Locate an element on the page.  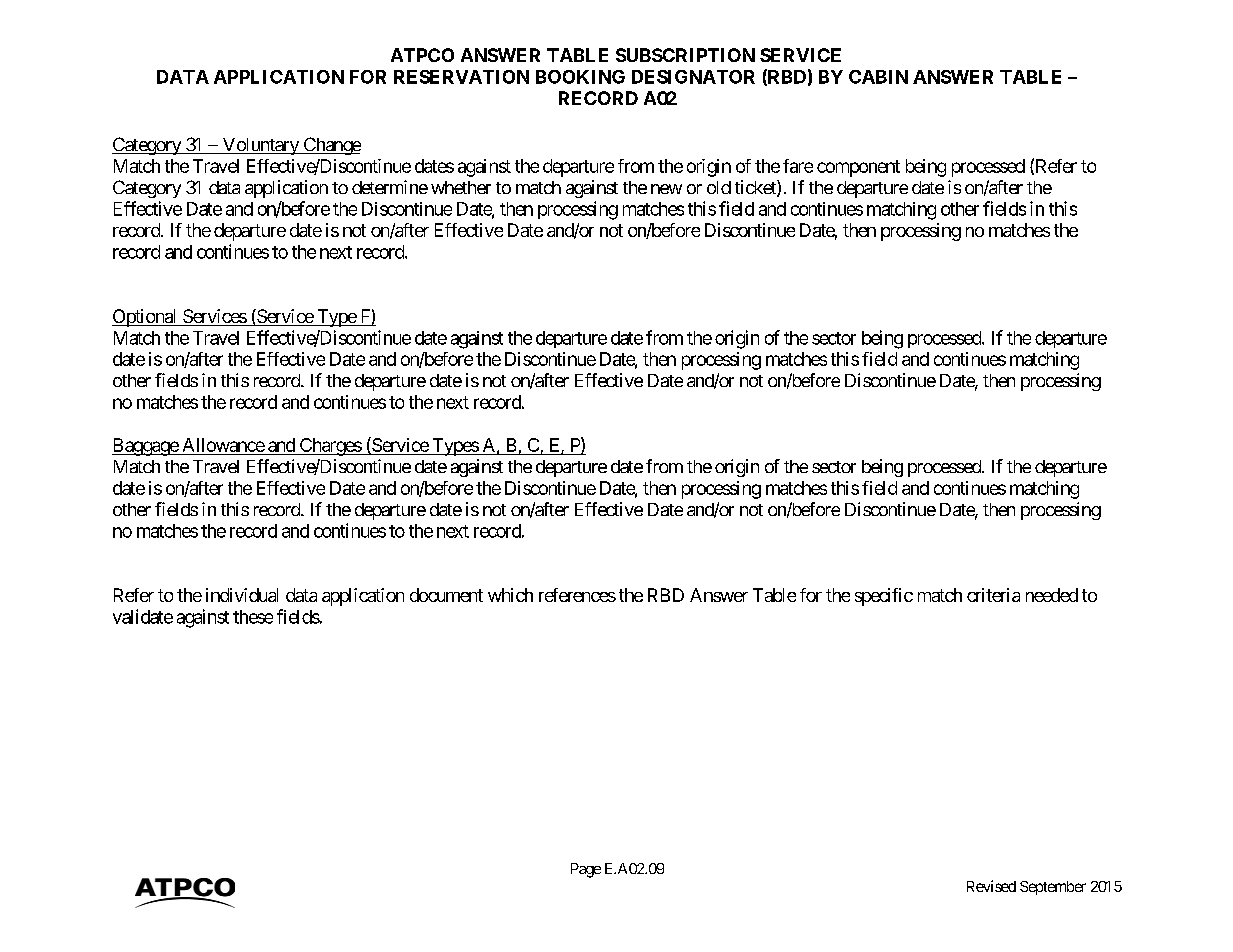
criteria is located at coordinates (993, 595).
